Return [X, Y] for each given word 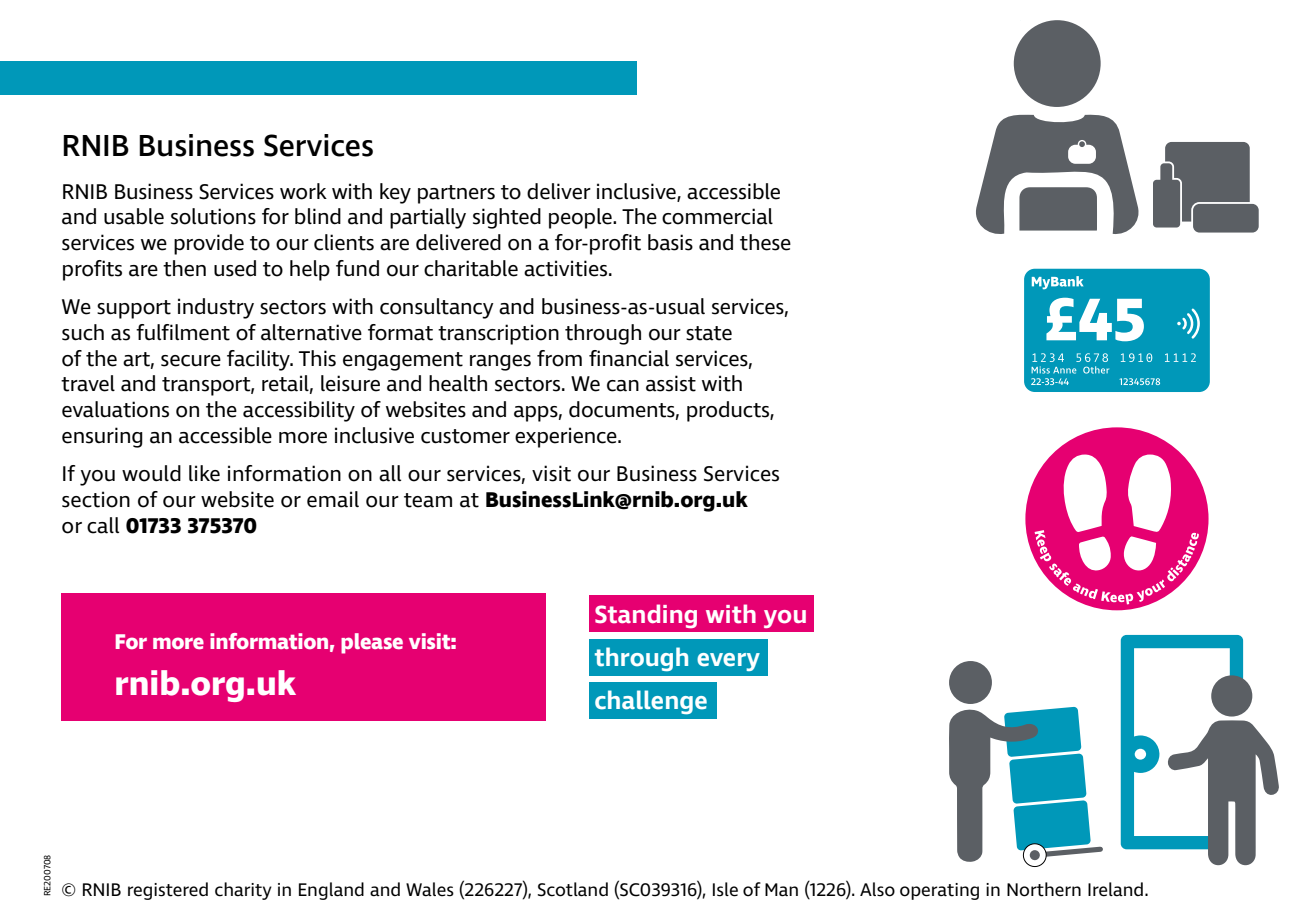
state [709, 333]
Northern [1044, 889]
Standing [646, 616]
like [204, 473]
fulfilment [183, 332]
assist [671, 383]
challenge [651, 702]
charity [243, 891]
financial [629, 358]
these [765, 242]
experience [567, 437]
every [728, 662]
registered [168, 891]
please [372, 643]
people [581, 218]
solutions [213, 216]
